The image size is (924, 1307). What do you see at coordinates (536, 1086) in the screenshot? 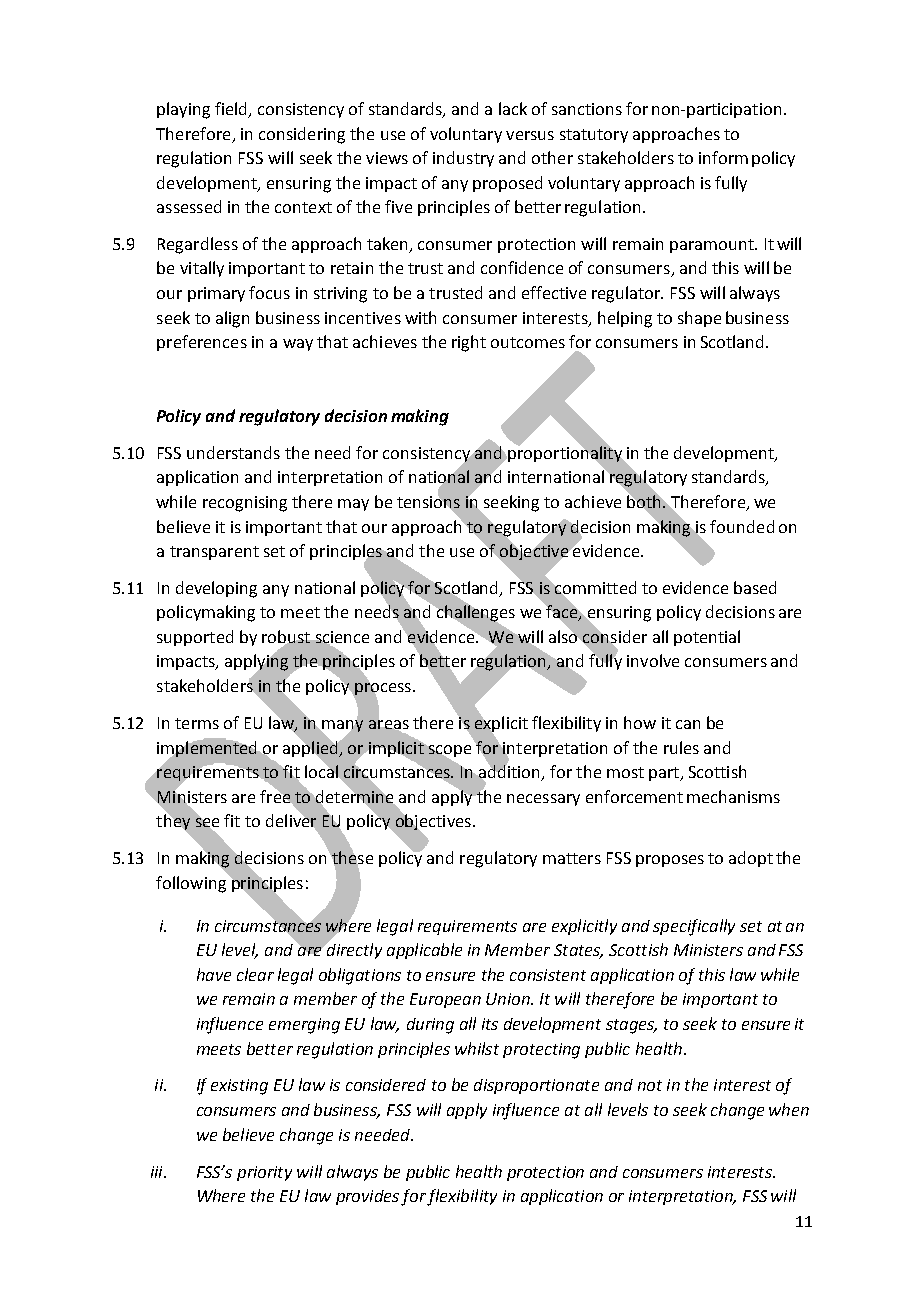
I see `disproportionate` at bounding box center [536, 1086].
